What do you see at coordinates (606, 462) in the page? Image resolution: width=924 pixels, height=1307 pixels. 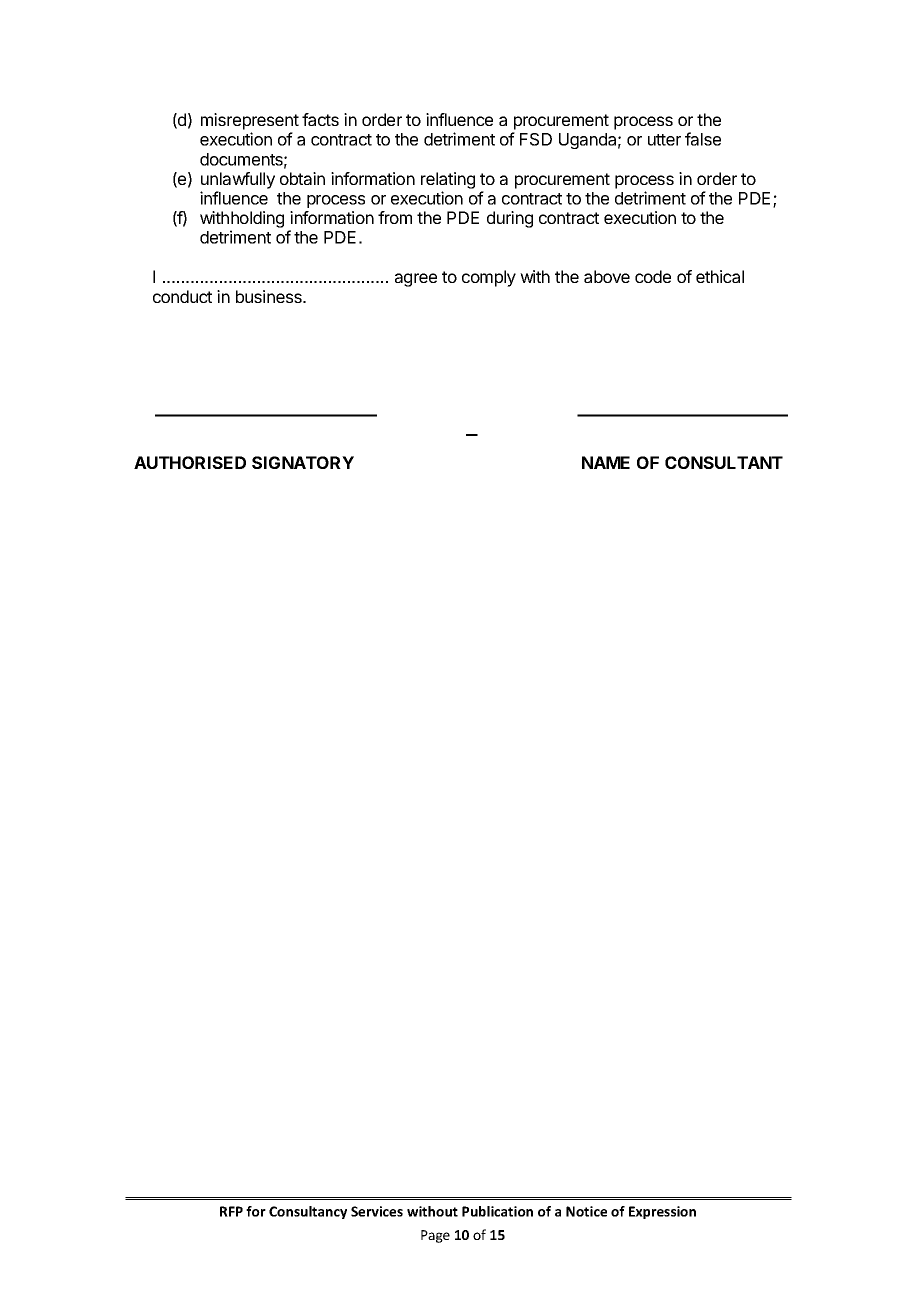 I see `NAME` at bounding box center [606, 462].
